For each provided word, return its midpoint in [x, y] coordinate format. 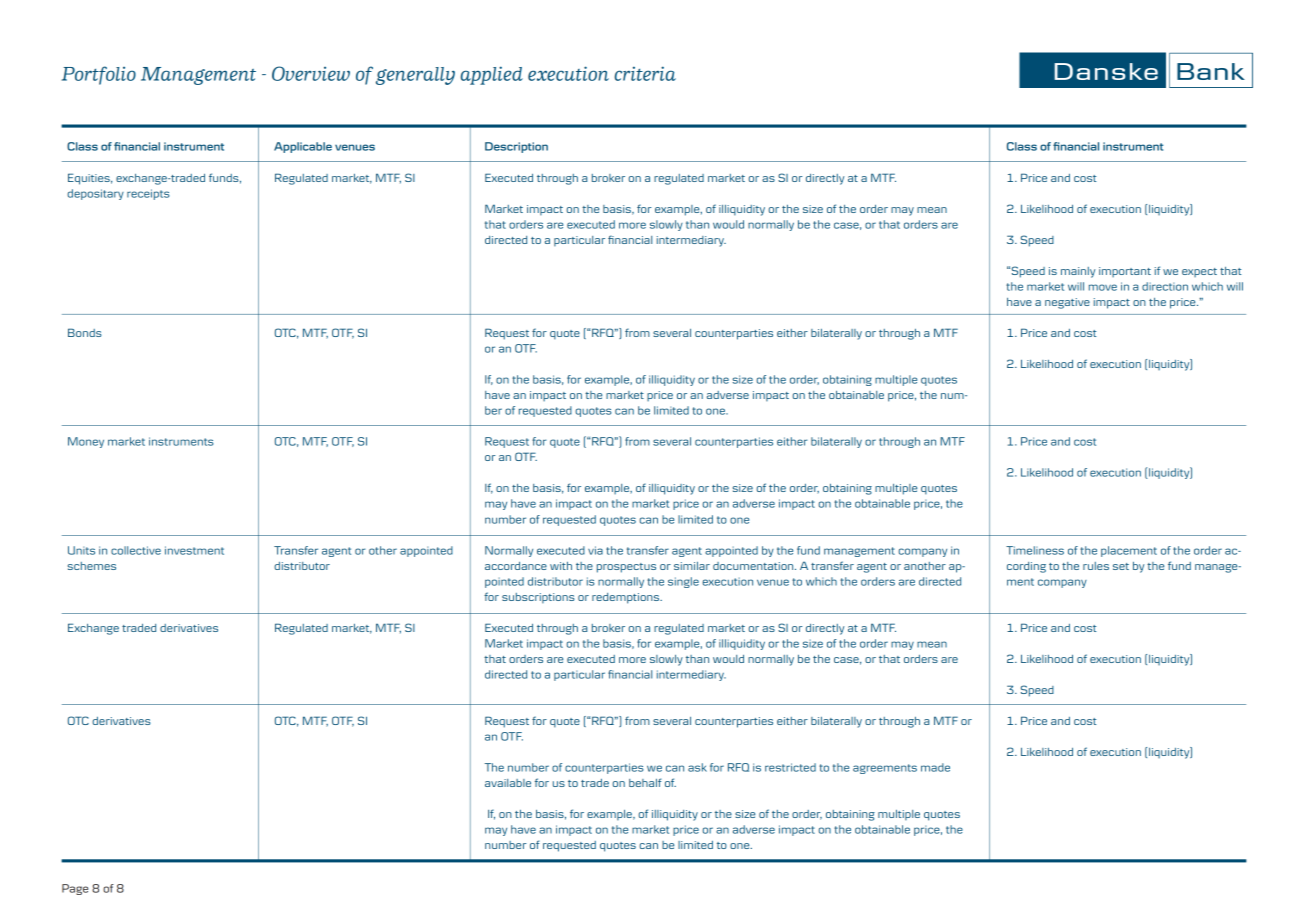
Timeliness [1035, 550]
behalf [645, 782]
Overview [311, 73]
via [595, 550]
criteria [645, 73]
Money [86, 442]
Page [75, 889]
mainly [1078, 272]
